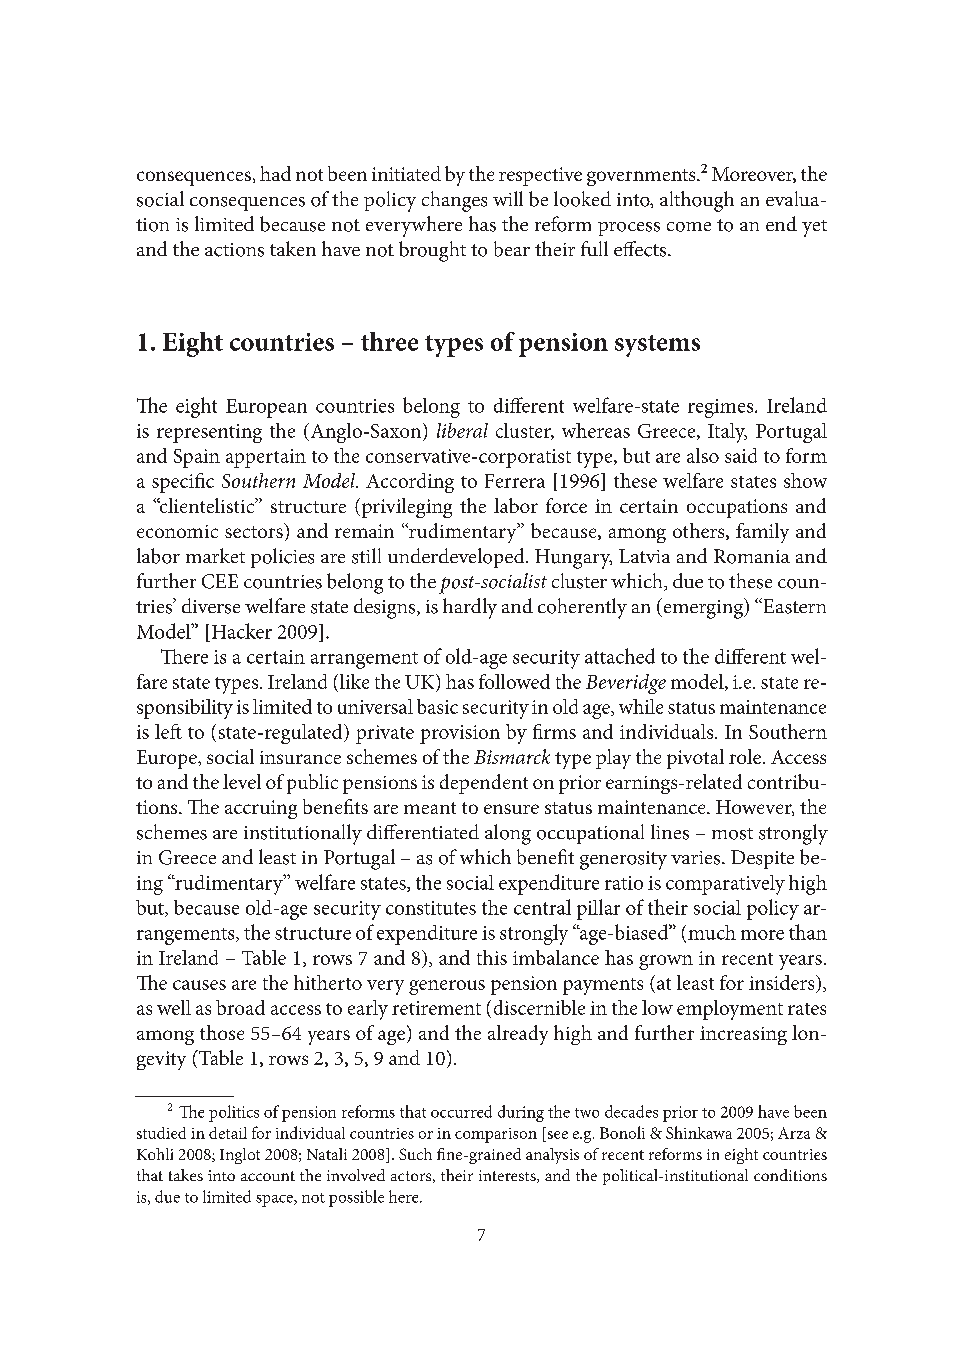 Image resolution: width=963 pixels, height=1368 pixels. I want to click on Hacker, so click(242, 631).
